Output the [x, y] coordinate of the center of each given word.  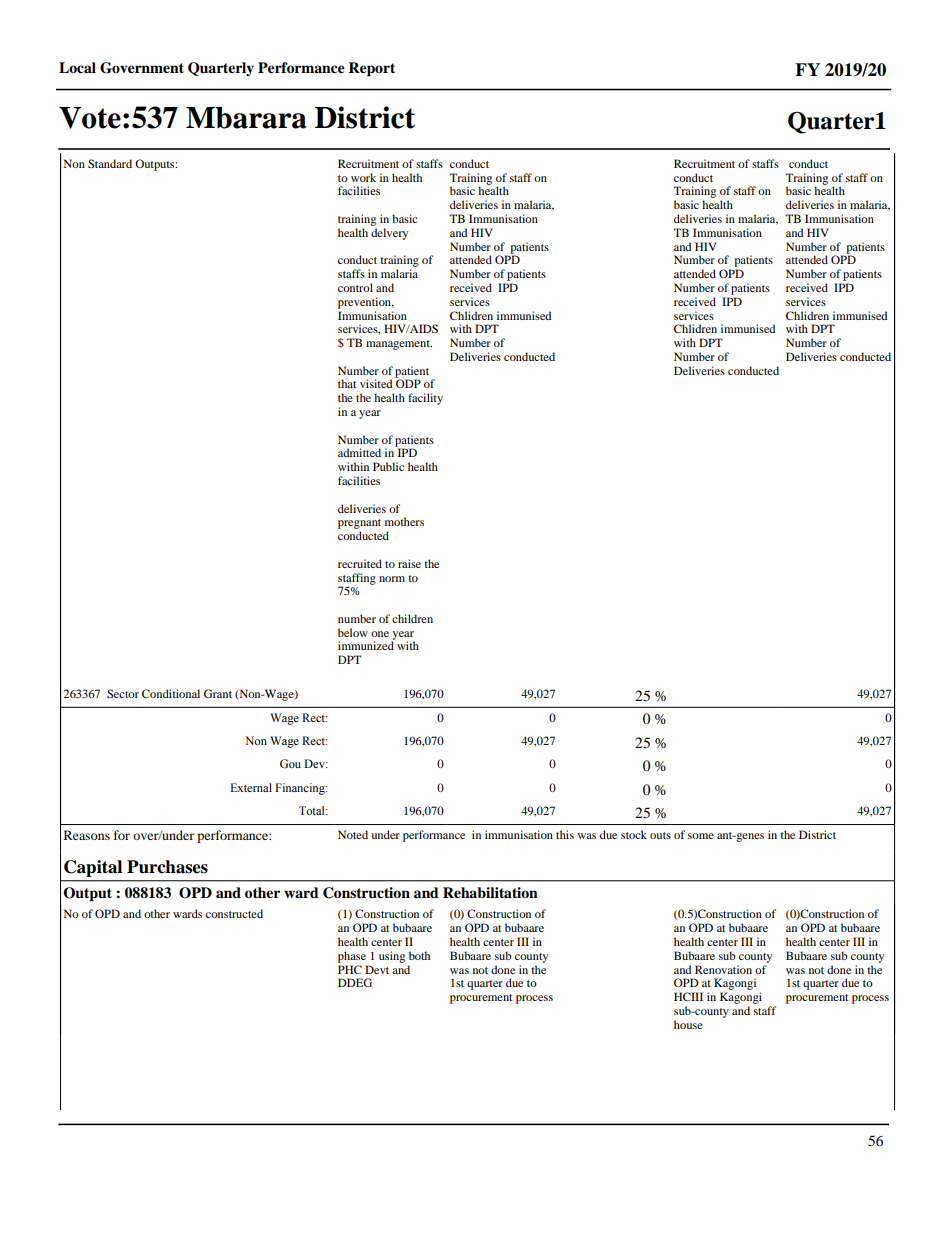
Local [77, 67]
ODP [408, 383]
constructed [234, 913]
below [353, 632]
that [347, 383]
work [363, 177]
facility [425, 399]
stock [634, 834]
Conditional [171, 693]
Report [371, 69]
